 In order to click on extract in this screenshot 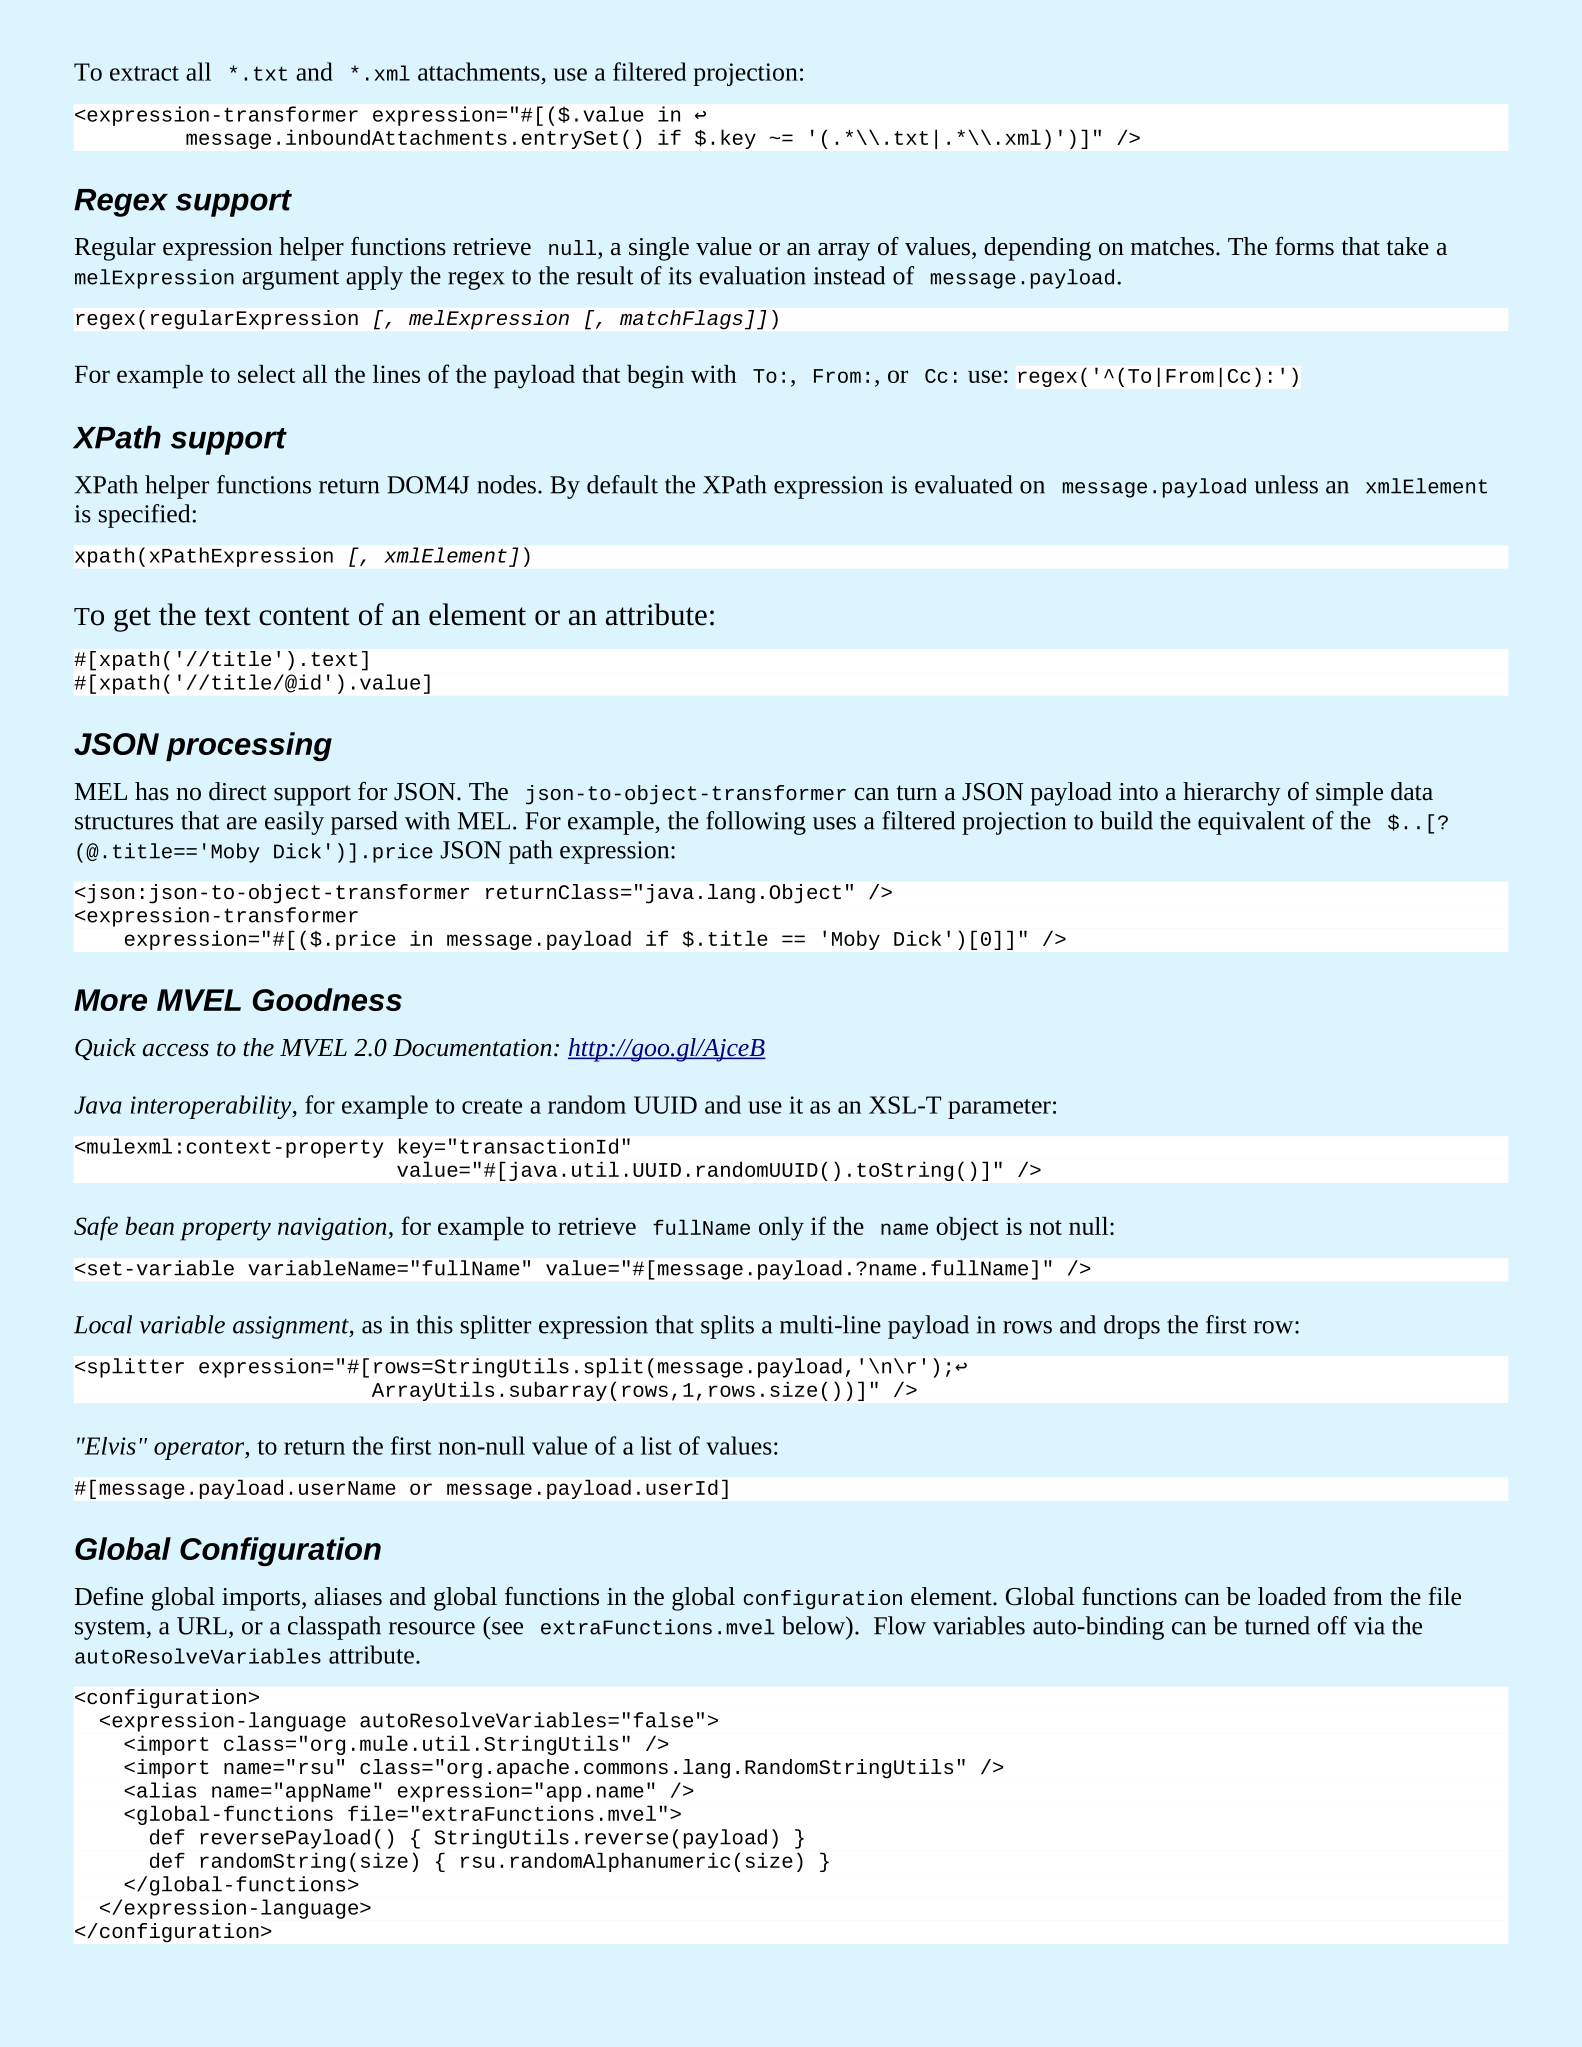, I will do `click(144, 73)`.
